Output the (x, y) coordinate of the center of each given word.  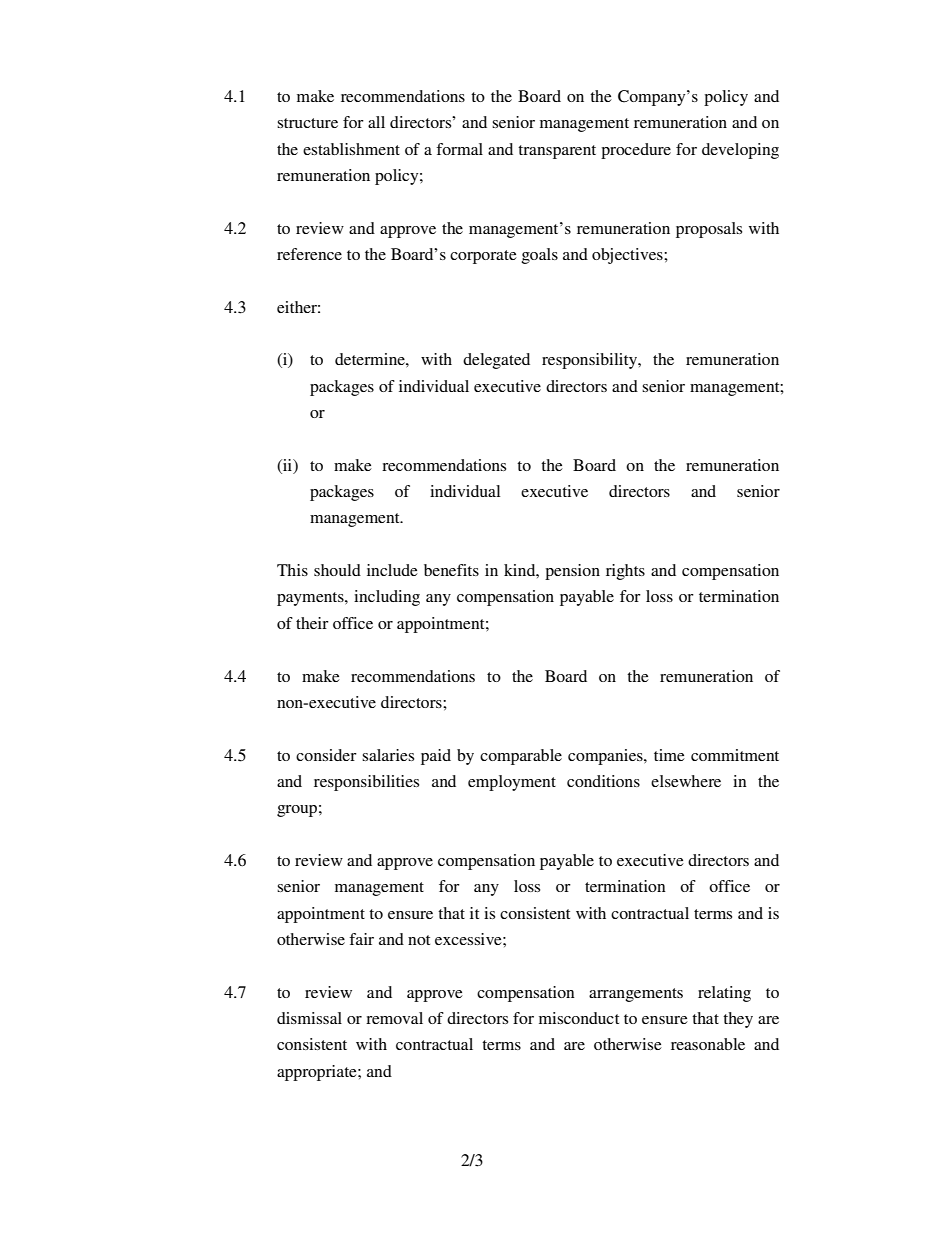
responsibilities (366, 783)
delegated (496, 361)
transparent (557, 152)
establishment (351, 149)
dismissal (309, 1018)
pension (572, 572)
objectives (628, 256)
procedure (636, 151)
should (337, 570)
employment (512, 783)
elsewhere (686, 781)
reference (309, 254)
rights (625, 572)
